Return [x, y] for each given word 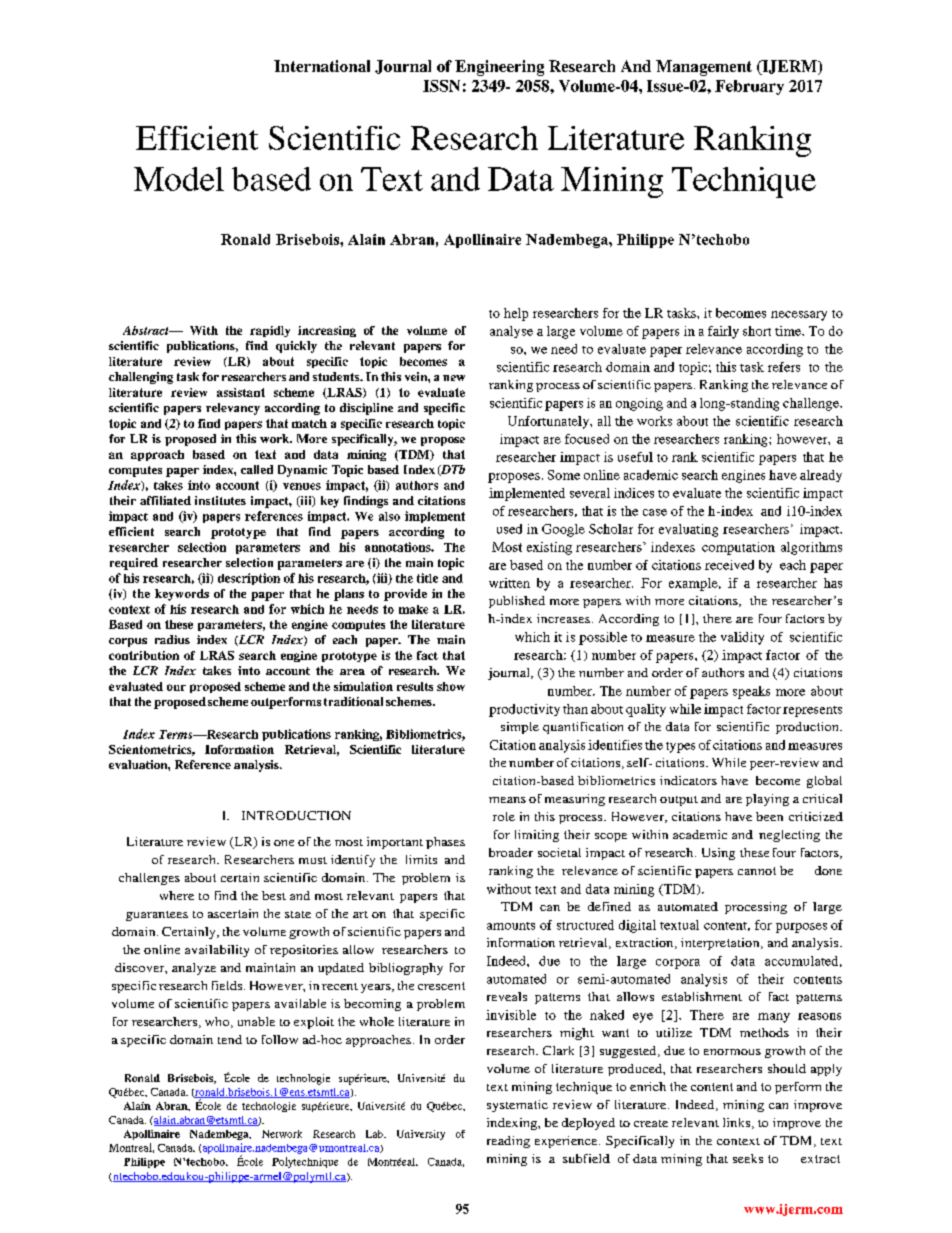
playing [767, 800]
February [749, 87]
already [821, 476]
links [736, 1122]
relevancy [233, 409]
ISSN [441, 86]
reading [508, 1142]
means [507, 800]
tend [230, 1039]
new [454, 378]
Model [179, 179]
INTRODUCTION [296, 815]
